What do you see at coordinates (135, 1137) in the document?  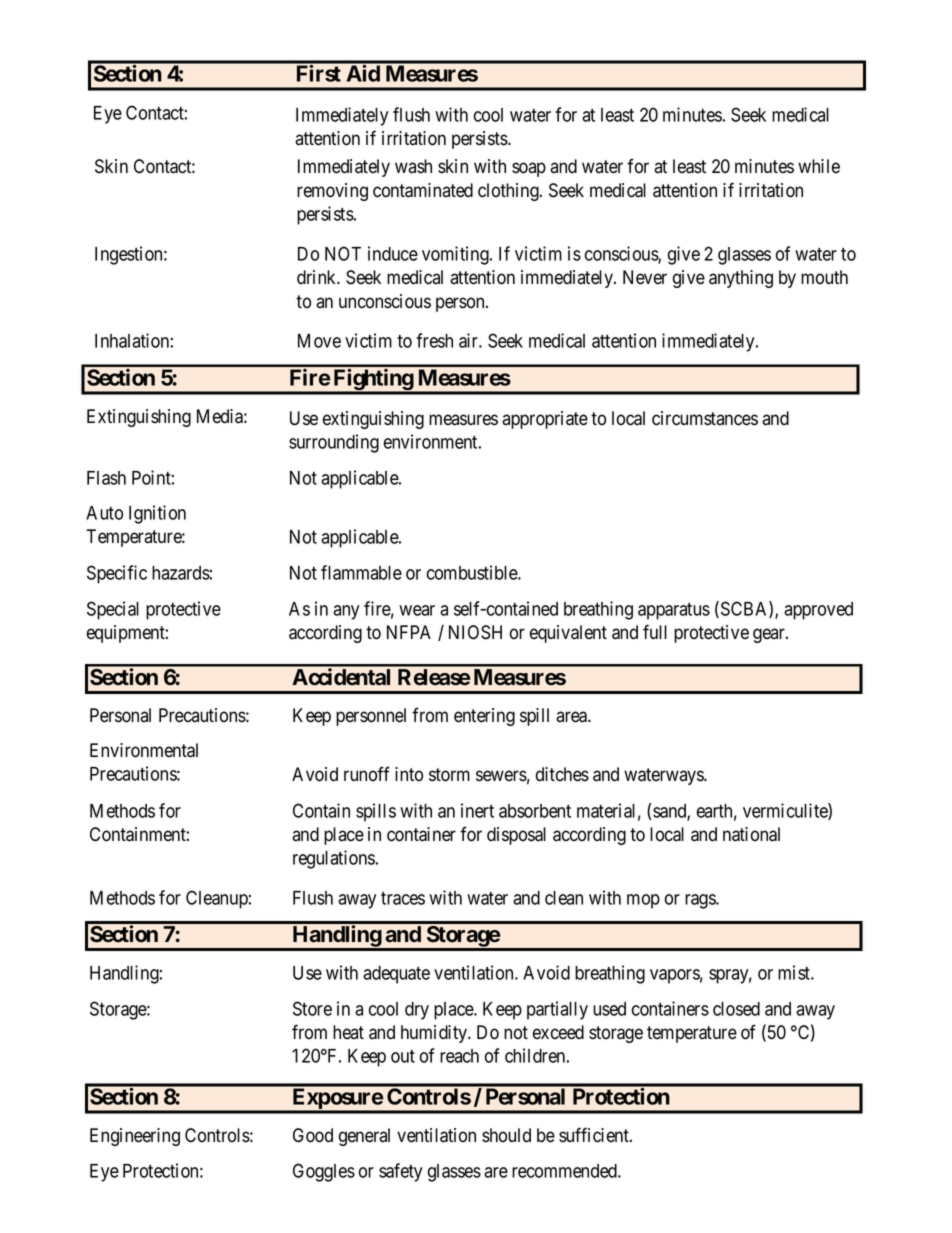 I see `Engineering` at bounding box center [135, 1137].
